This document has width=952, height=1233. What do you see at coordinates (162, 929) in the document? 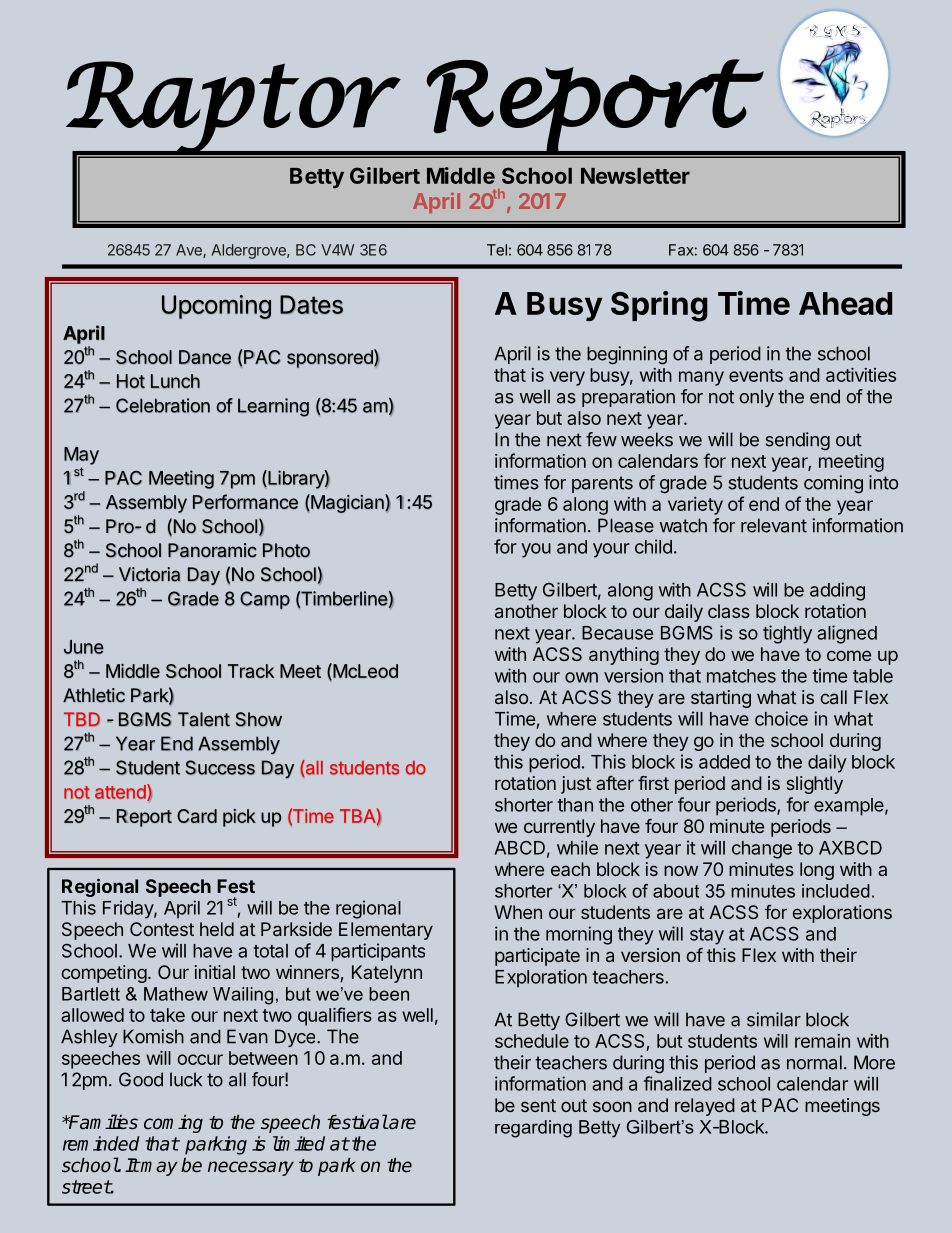
I see `Contest` at bounding box center [162, 929].
